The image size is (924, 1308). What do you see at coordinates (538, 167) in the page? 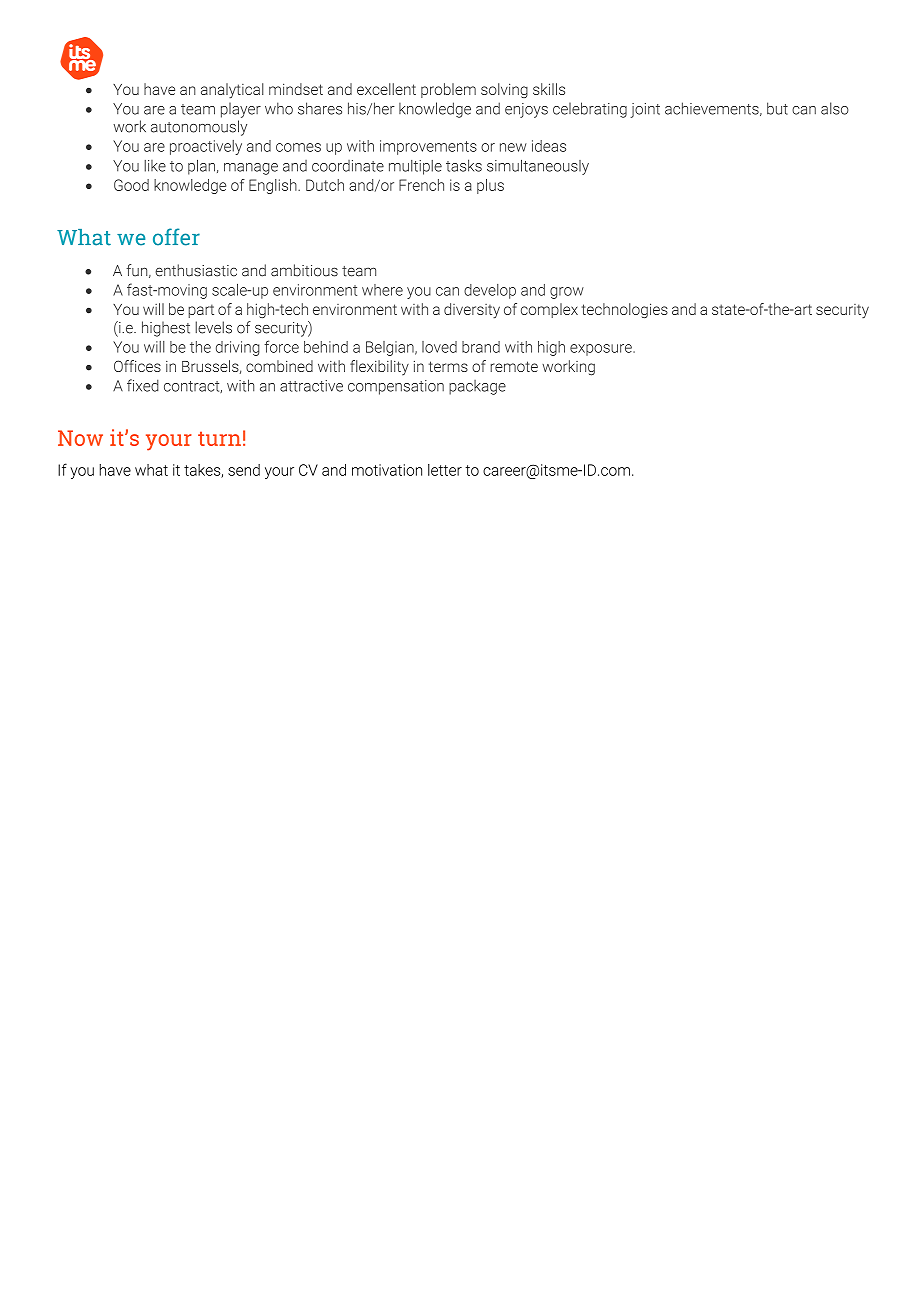
I see `simultaneously` at bounding box center [538, 167].
